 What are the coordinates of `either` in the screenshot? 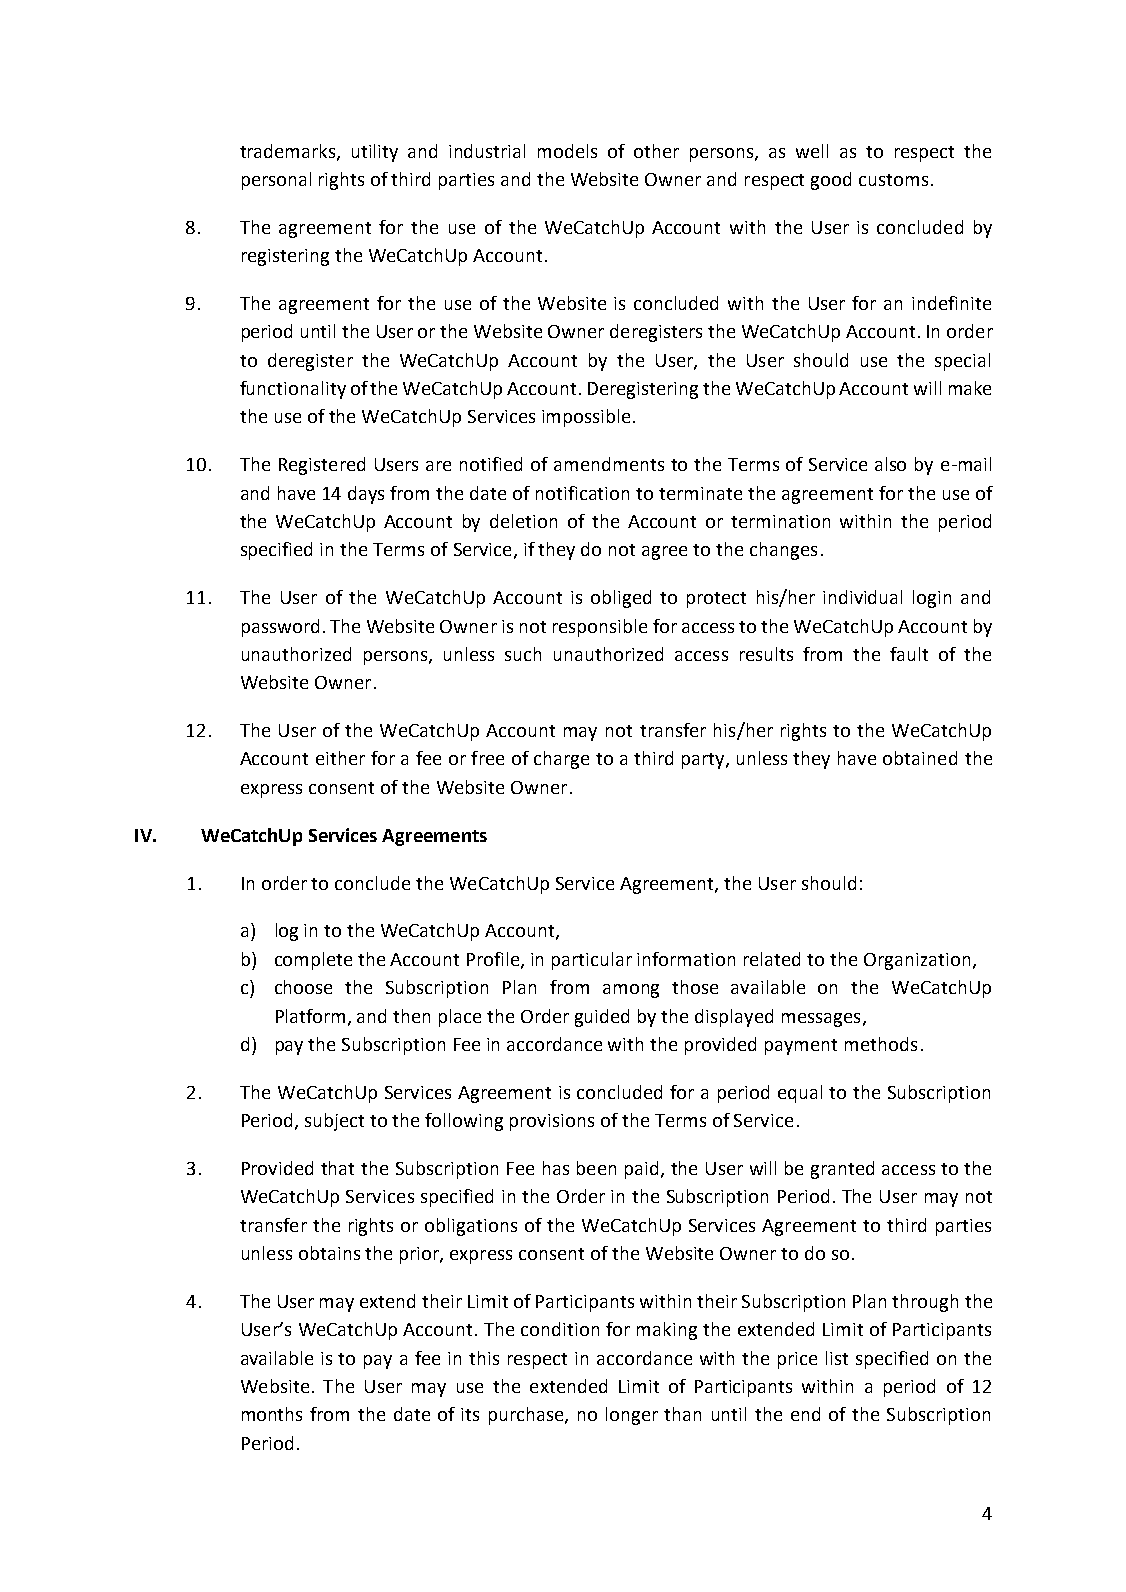 It's located at (340, 758).
